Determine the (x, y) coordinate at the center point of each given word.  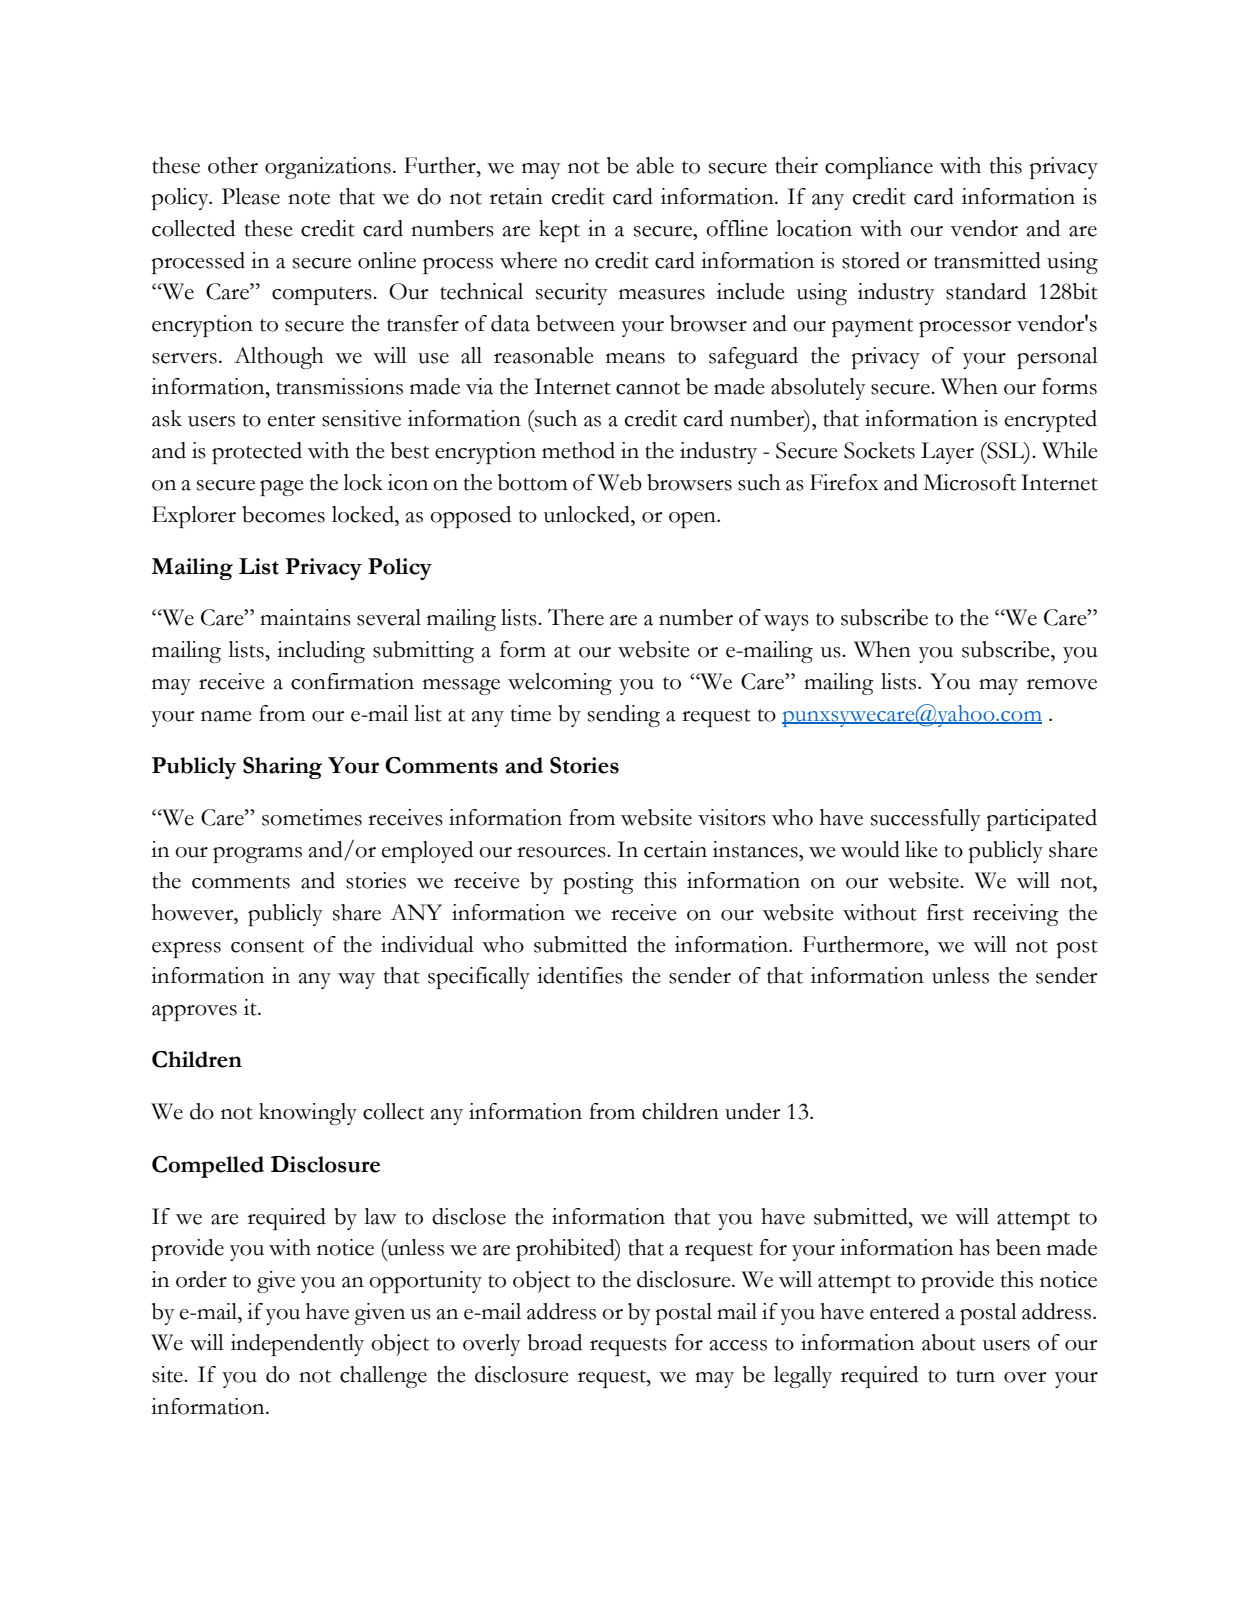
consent (267, 946)
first (945, 912)
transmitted (987, 260)
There (576, 617)
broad (555, 1342)
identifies (580, 975)
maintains (305, 617)
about (949, 1342)
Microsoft (969, 482)
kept (559, 231)
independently (297, 1345)
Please (251, 196)
